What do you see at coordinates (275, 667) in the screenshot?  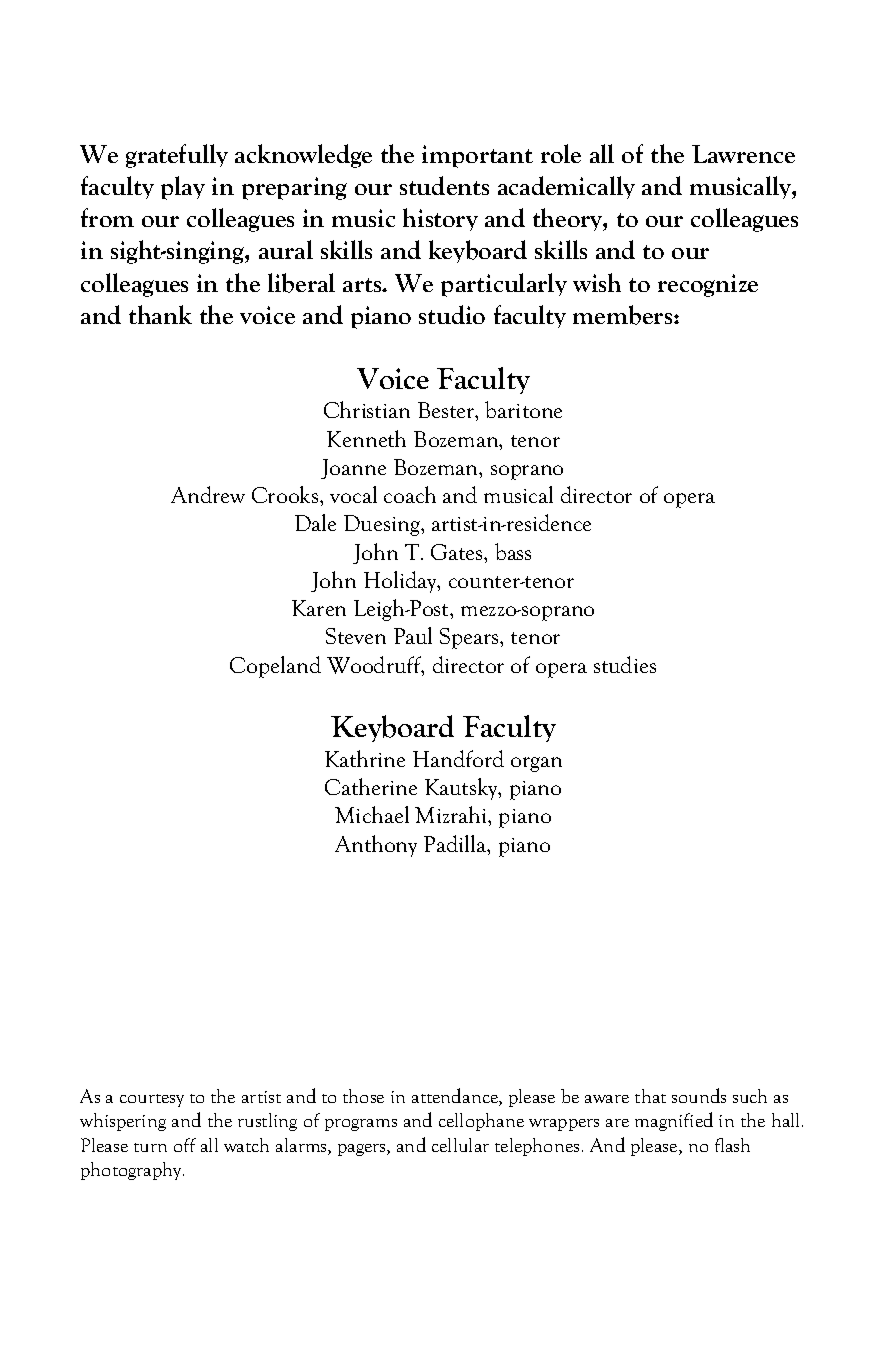 I see `Copeland` at bounding box center [275, 667].
